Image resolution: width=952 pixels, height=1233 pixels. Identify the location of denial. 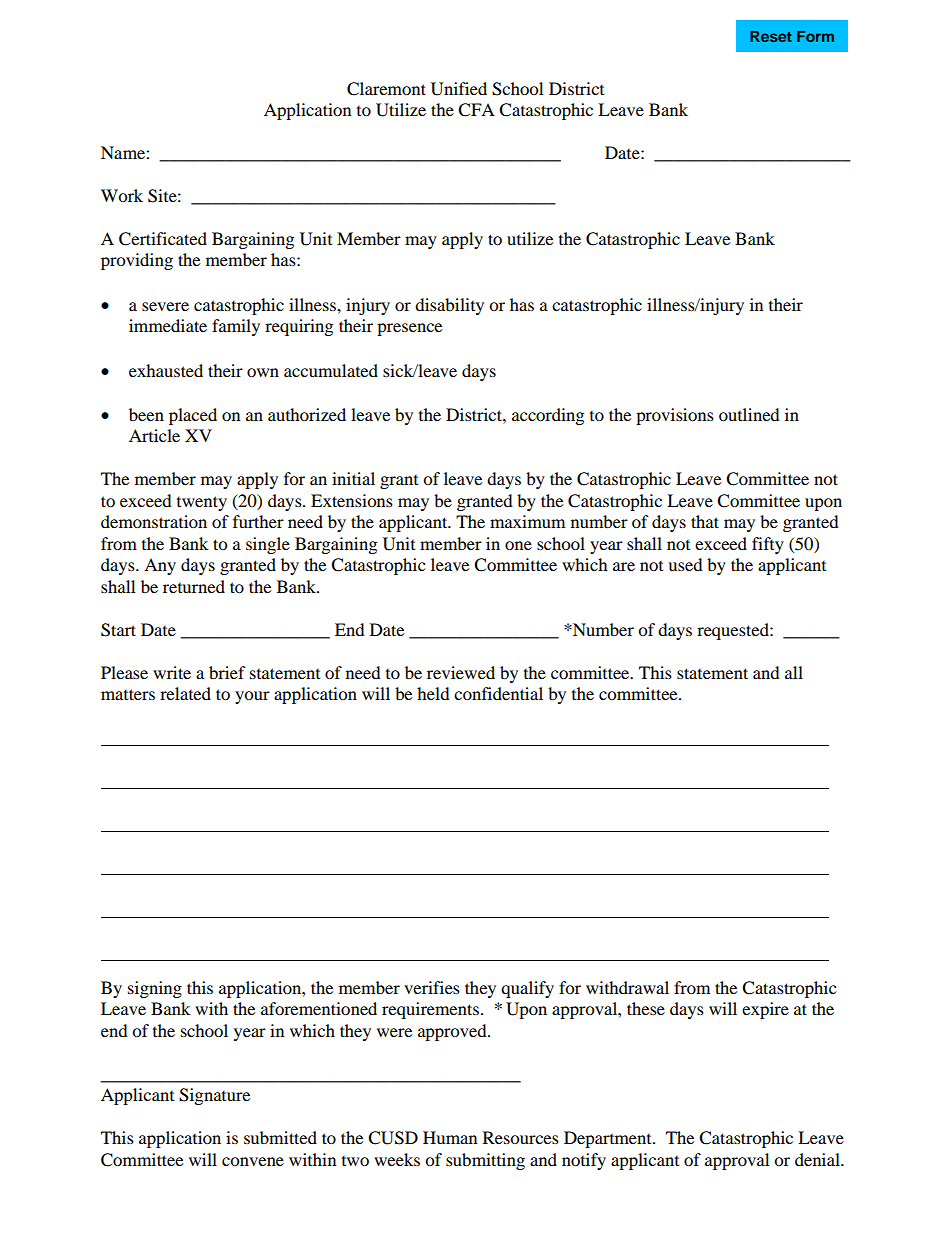
(818, 1159).
